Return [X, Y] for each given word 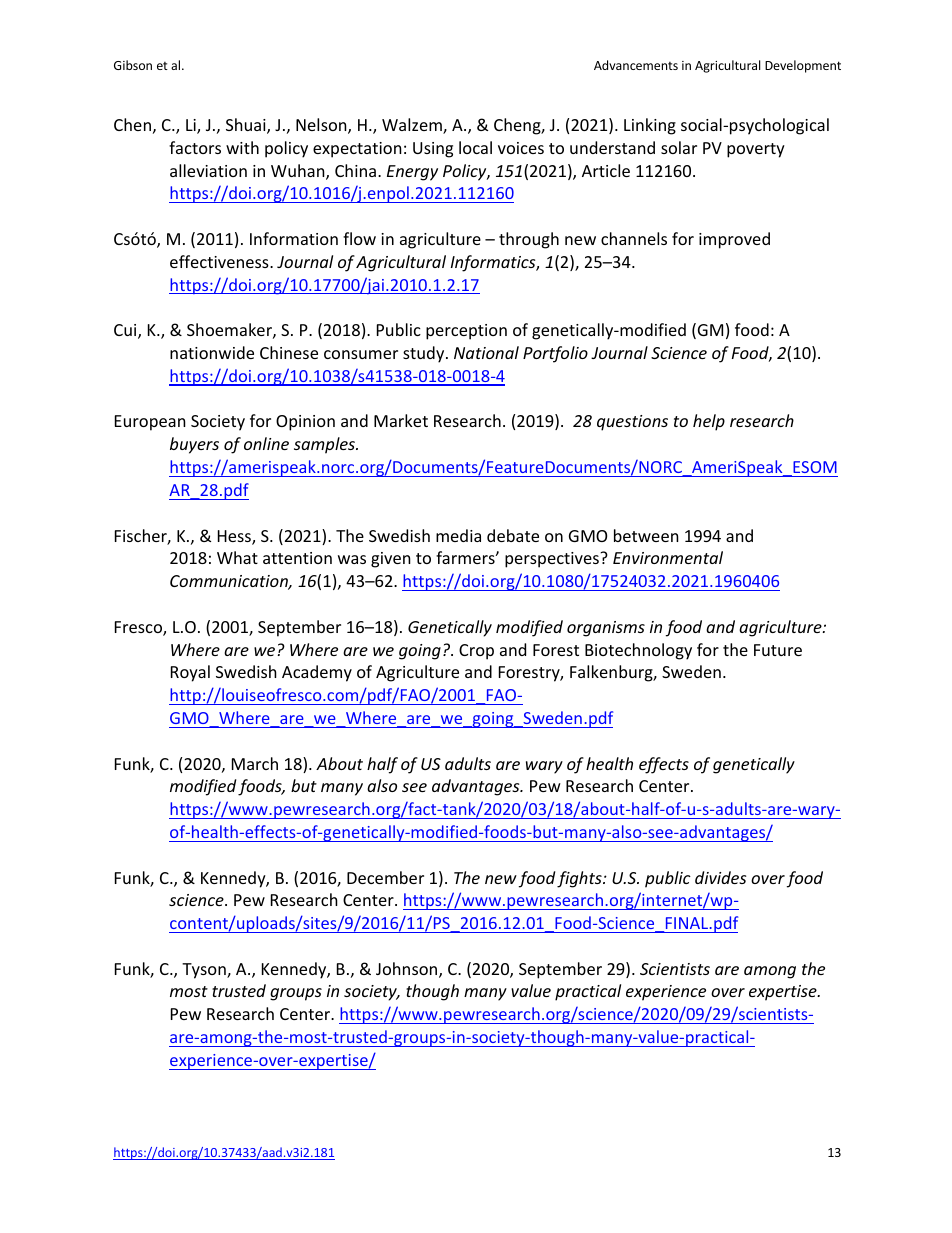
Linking [650, 126]
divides [720, 877]
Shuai [247, 126]
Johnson [408, 970]
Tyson [205, 971]
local [475, 147]
